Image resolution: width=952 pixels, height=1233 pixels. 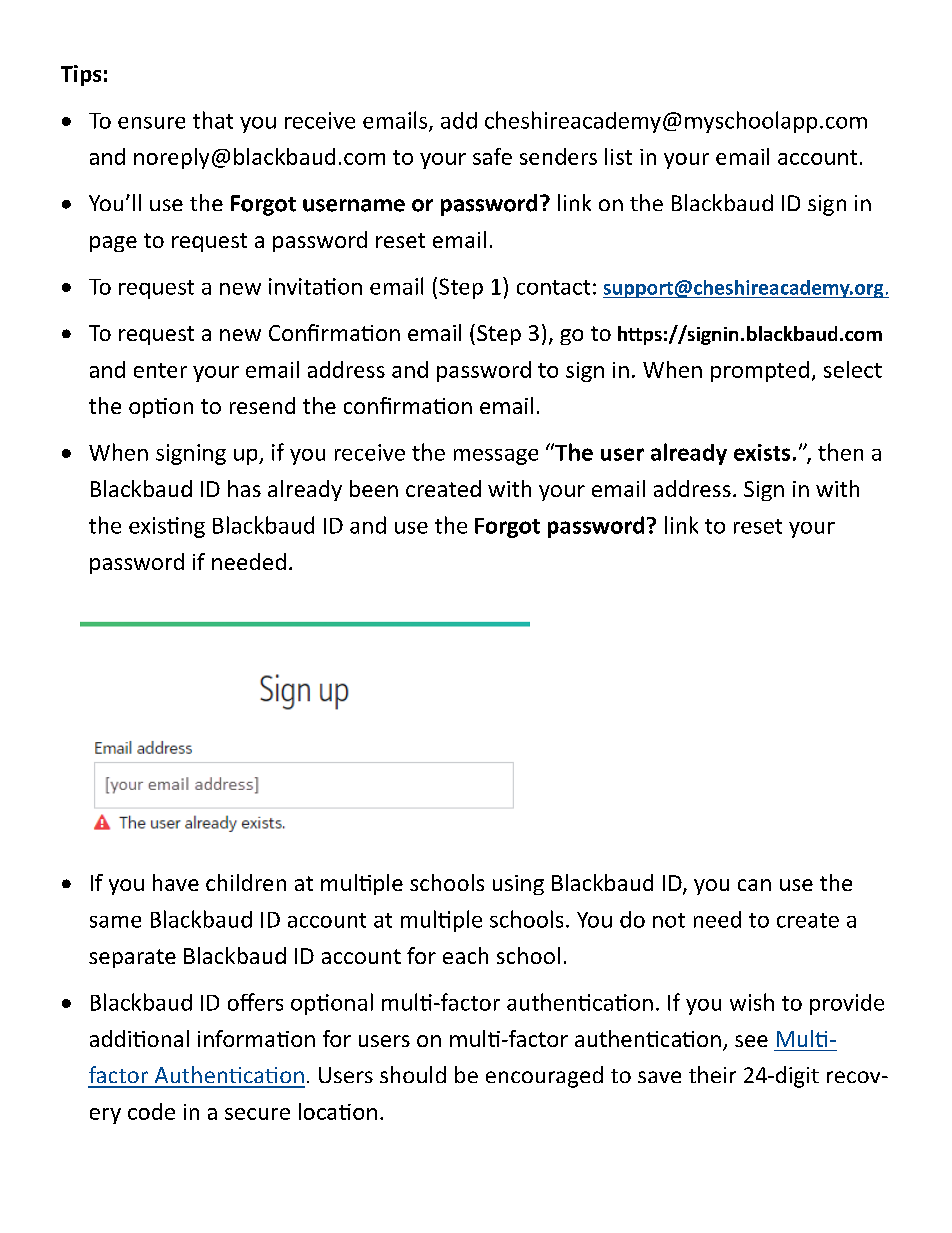 What do you see at coordinates (139, 1038) in the image?
I see `additional` at bounding box center [139, 1038].
